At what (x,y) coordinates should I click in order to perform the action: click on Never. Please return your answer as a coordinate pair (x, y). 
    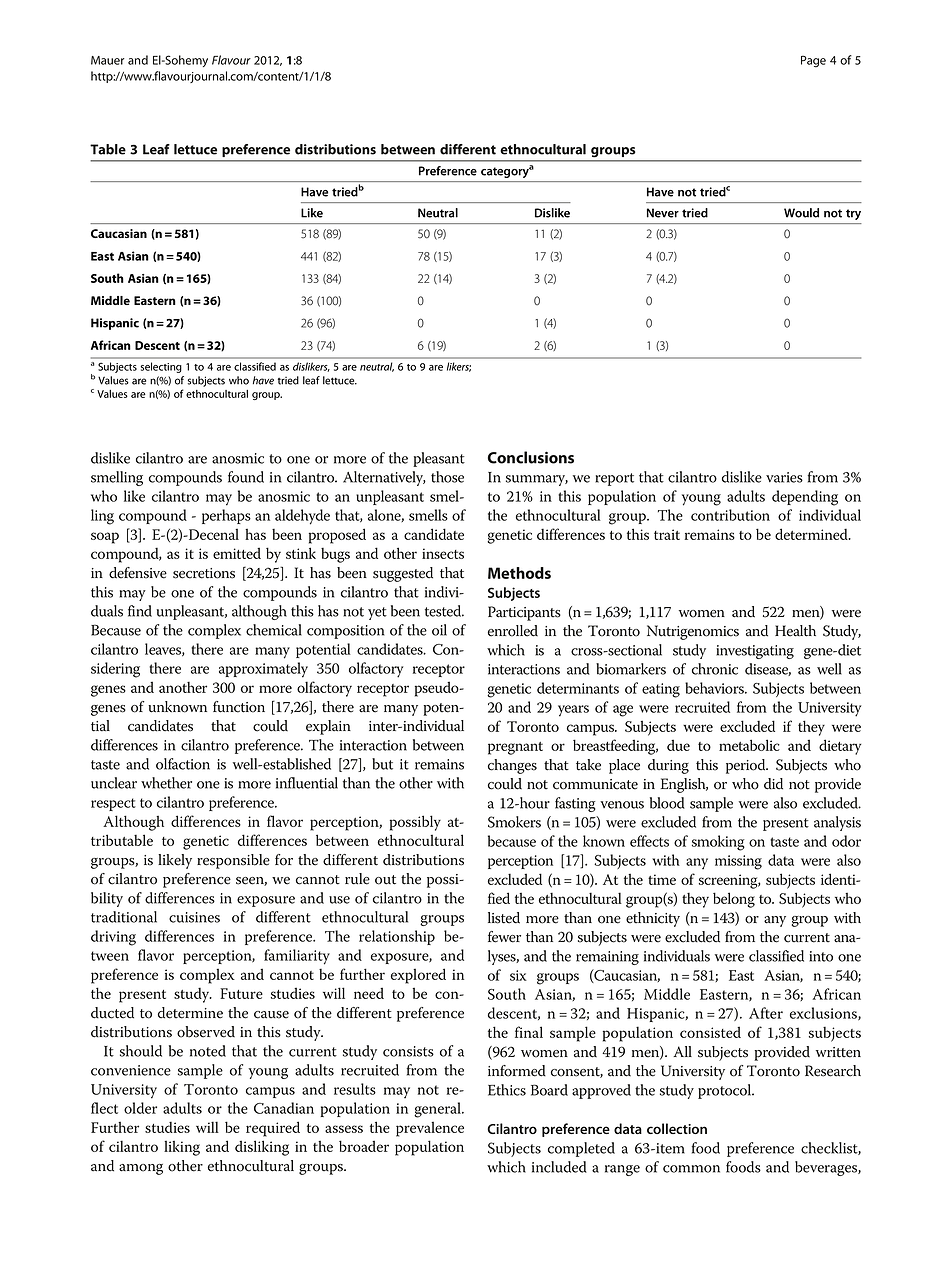
    Looking at the image, I should click on (663, 213).
